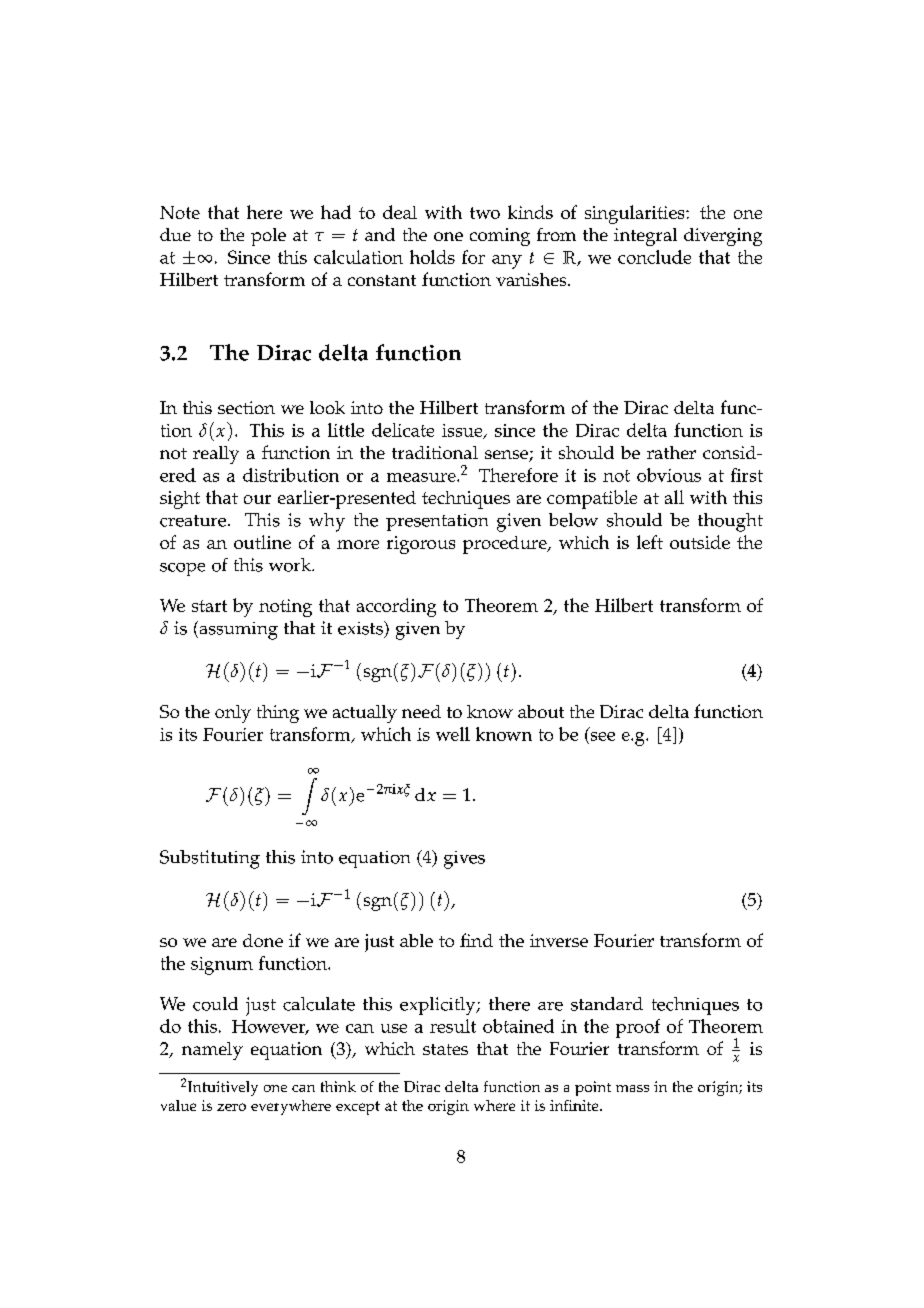 Image resolution: width=924 pixels, height=1308 pixels. What do you see at coordinates (210, 859) in the image?
I see `Substituting` at bounding box center [210, 859].
